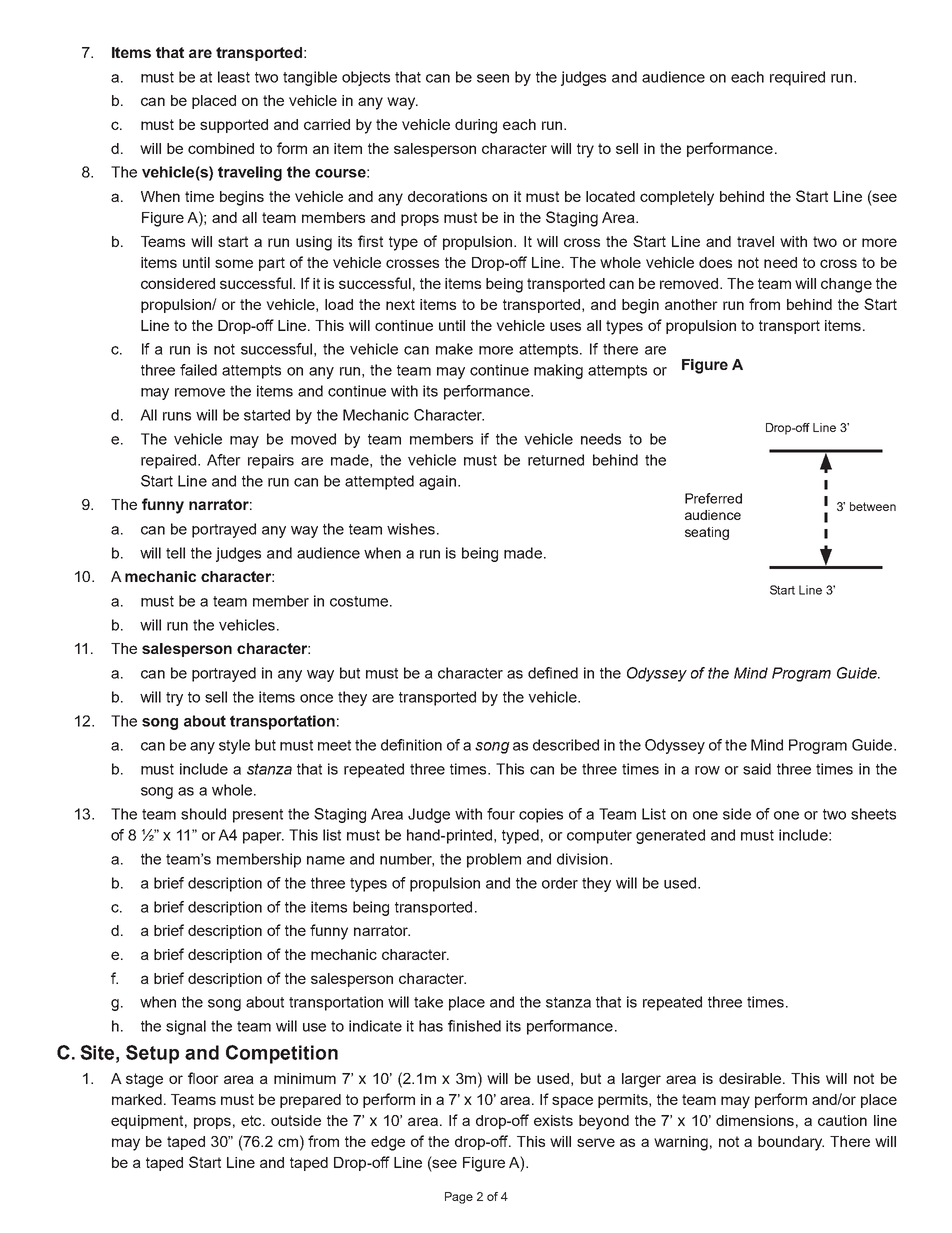  What do you see at coordinates (198, 370) in the page?
I see `failed` at bounding box center [198, 370].
